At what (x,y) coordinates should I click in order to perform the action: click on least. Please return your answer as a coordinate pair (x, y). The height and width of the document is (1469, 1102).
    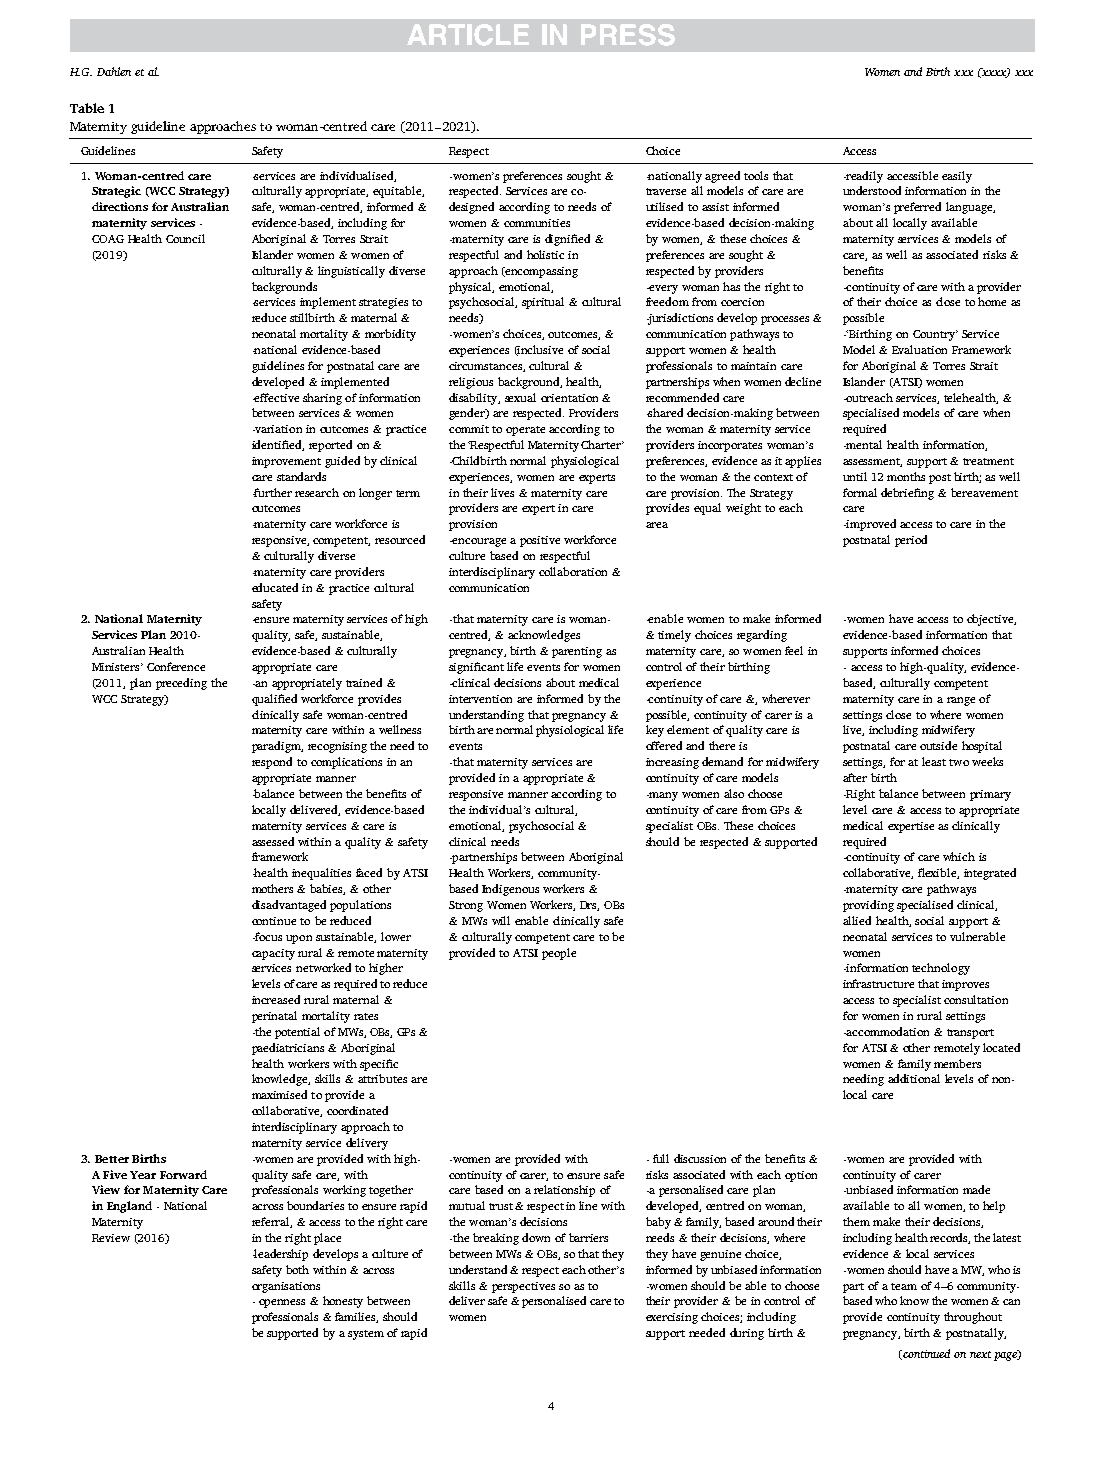
    Looking at the image, I should click on (934, 761).
